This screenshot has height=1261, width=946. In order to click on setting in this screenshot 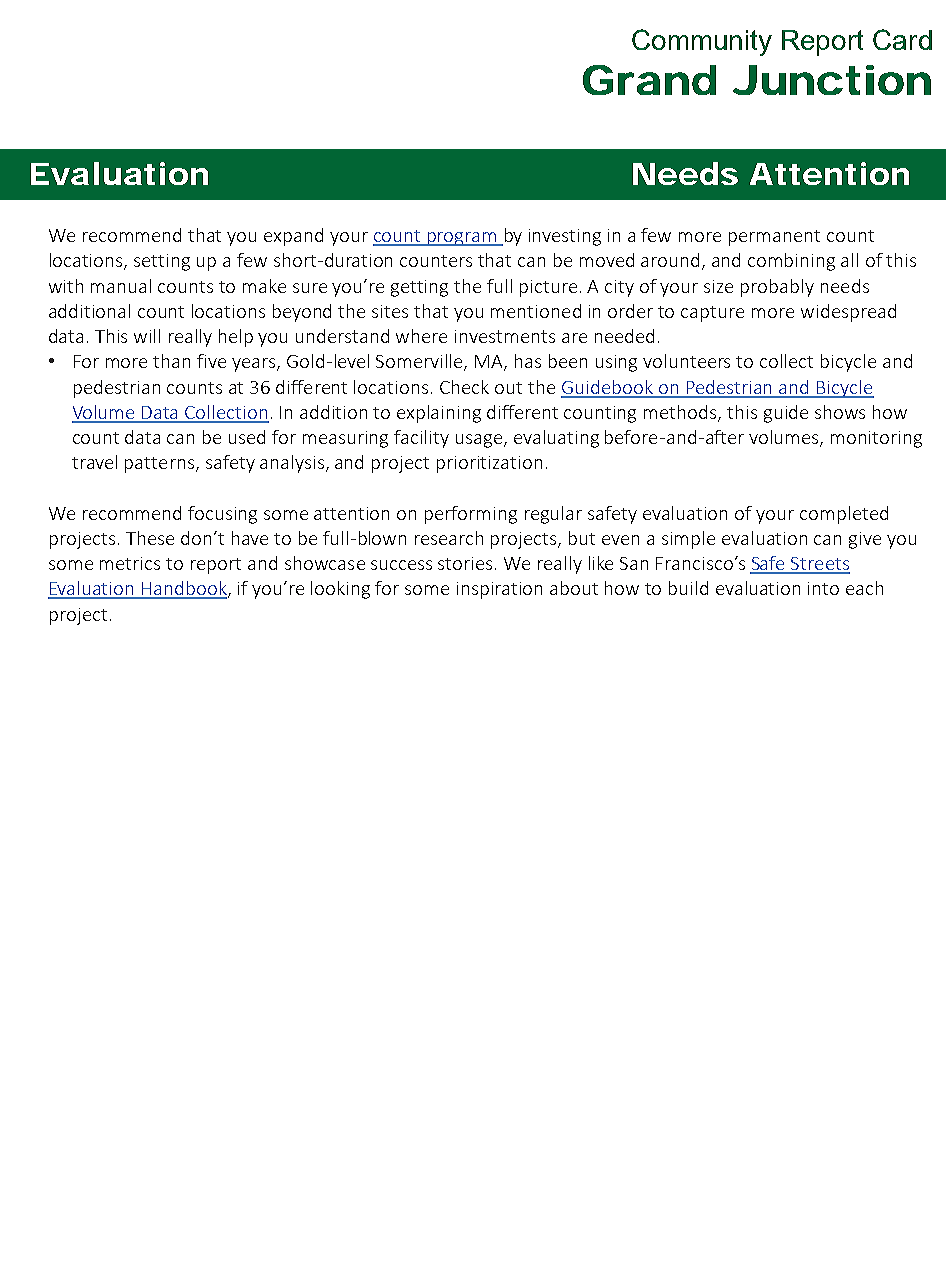, I will do `click(162, 262)`.
